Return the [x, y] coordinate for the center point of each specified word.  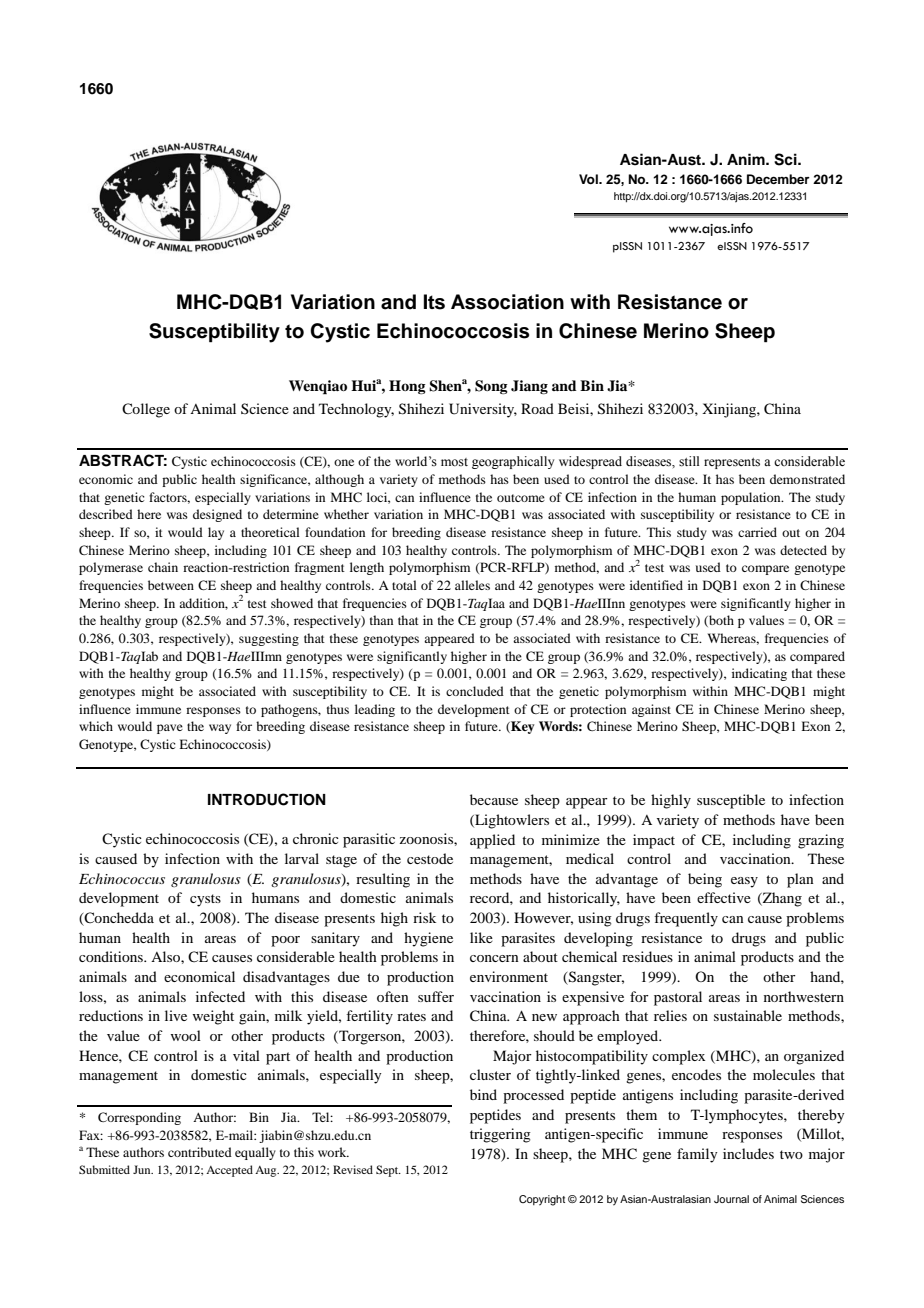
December [778, 179]
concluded [475, 691]
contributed [200, 1152]
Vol [589, 179]
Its [434, 302]
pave [170, 729]
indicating [759, 674]
